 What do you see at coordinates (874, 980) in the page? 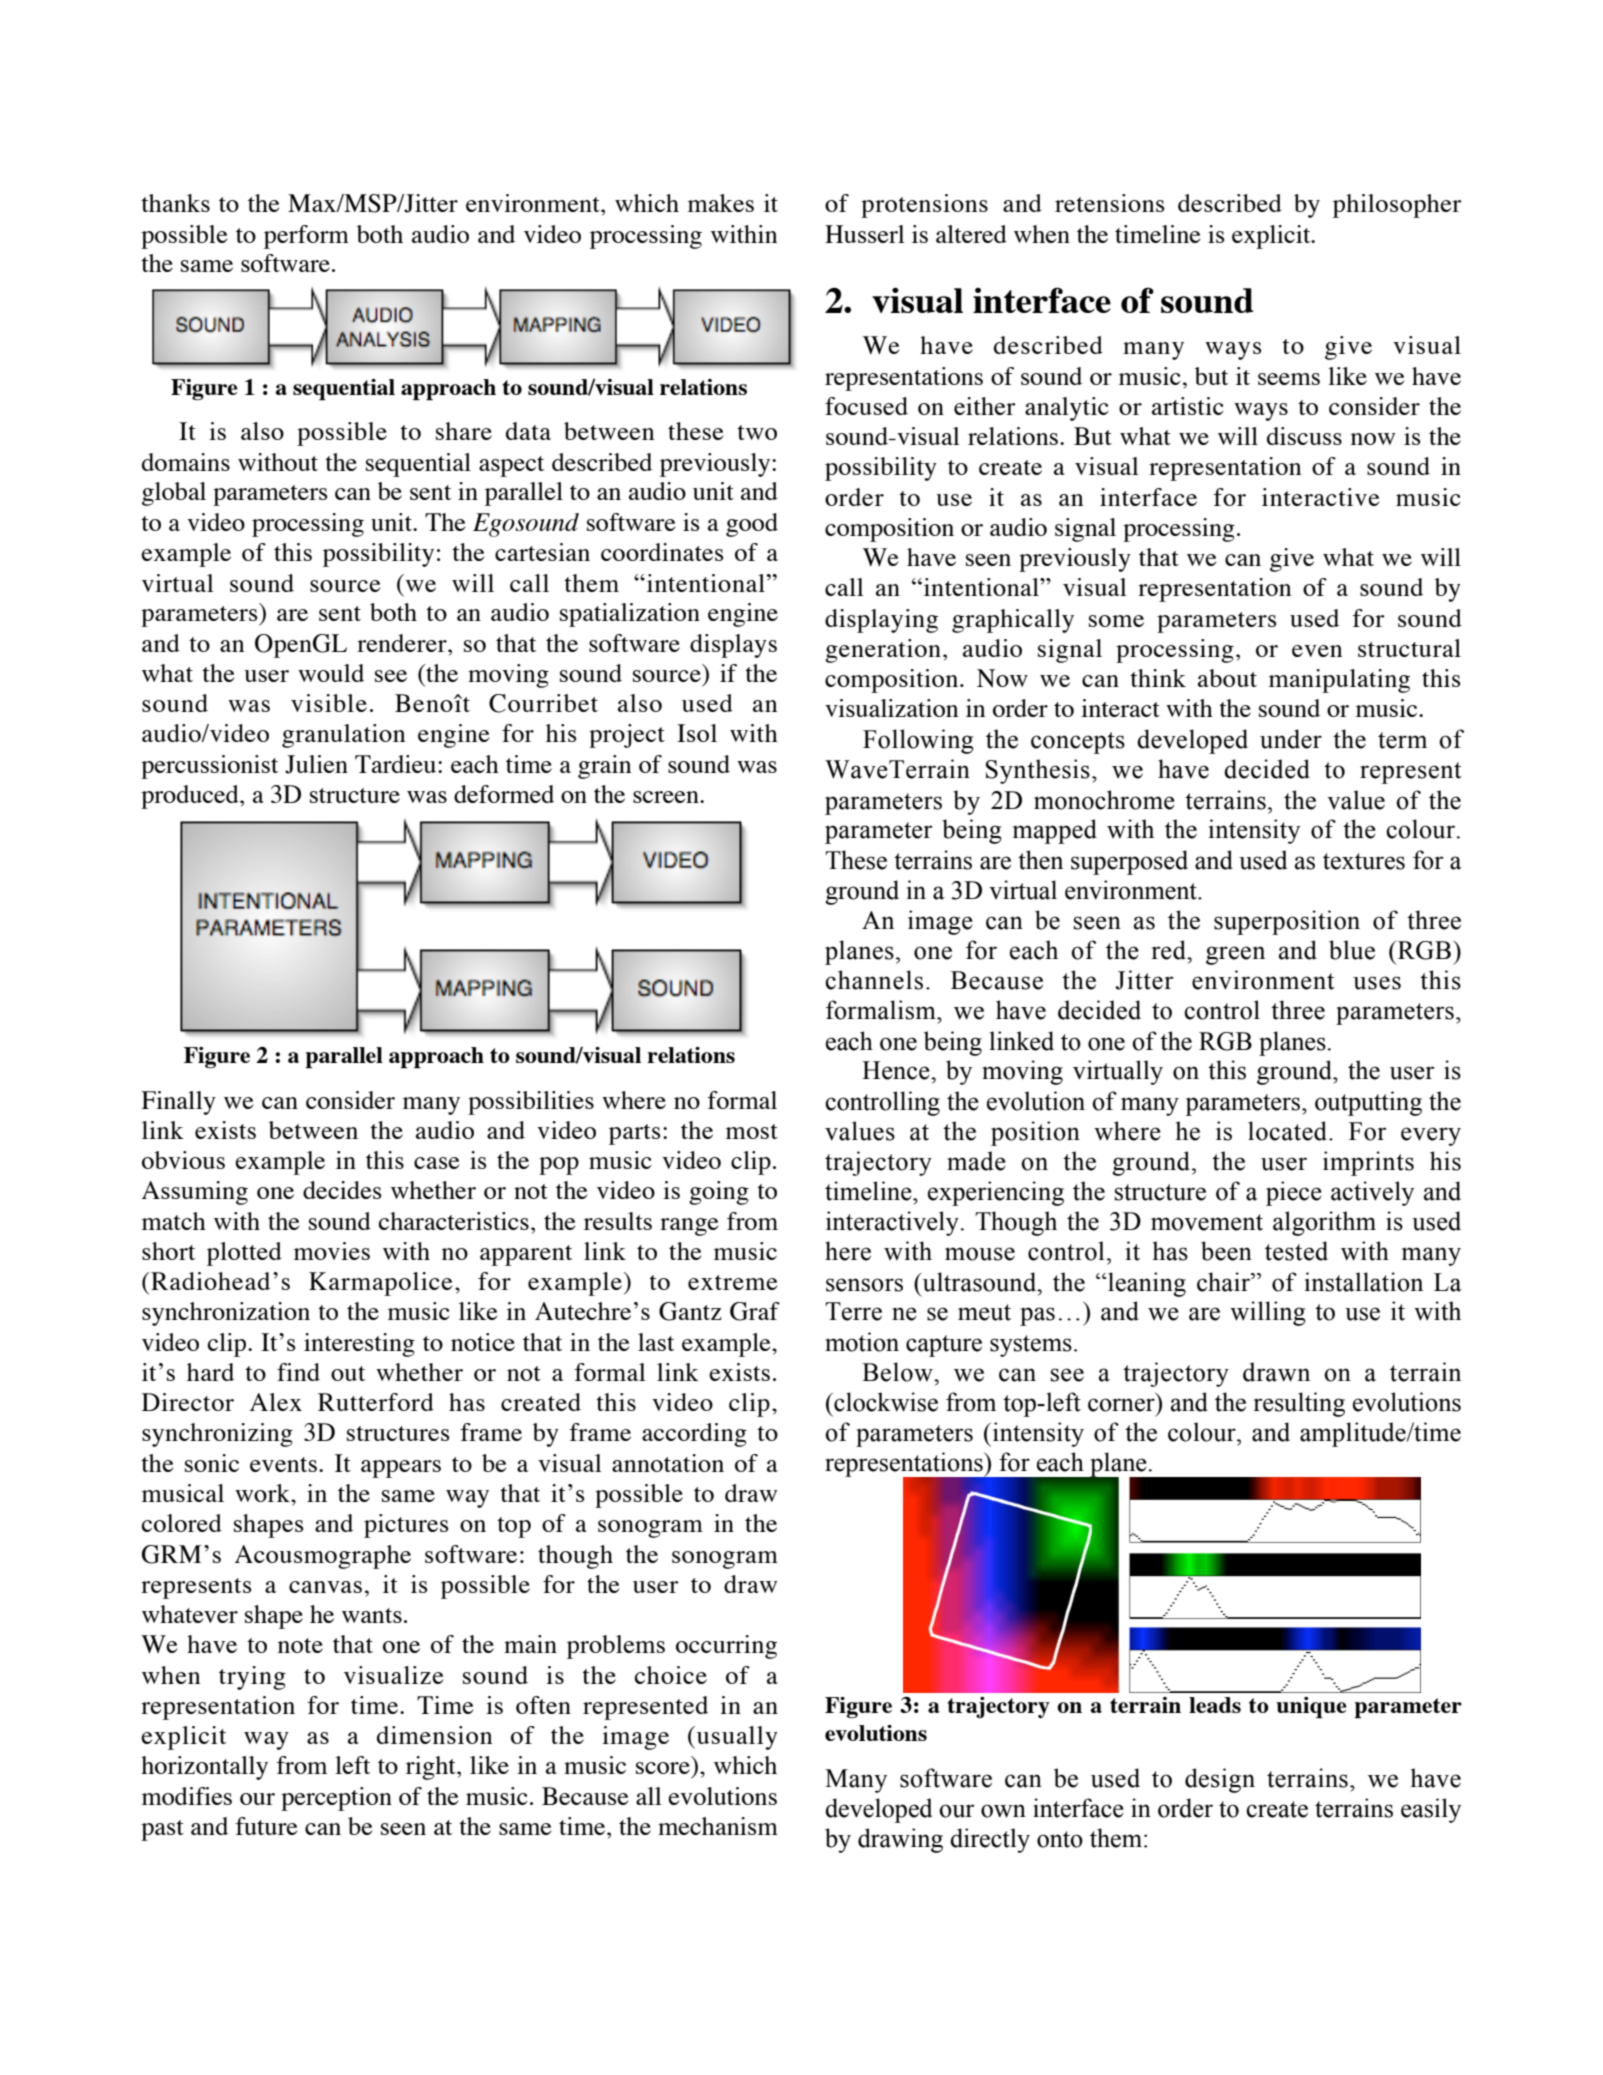
I see `channels` at bounding box center [874, 980].
